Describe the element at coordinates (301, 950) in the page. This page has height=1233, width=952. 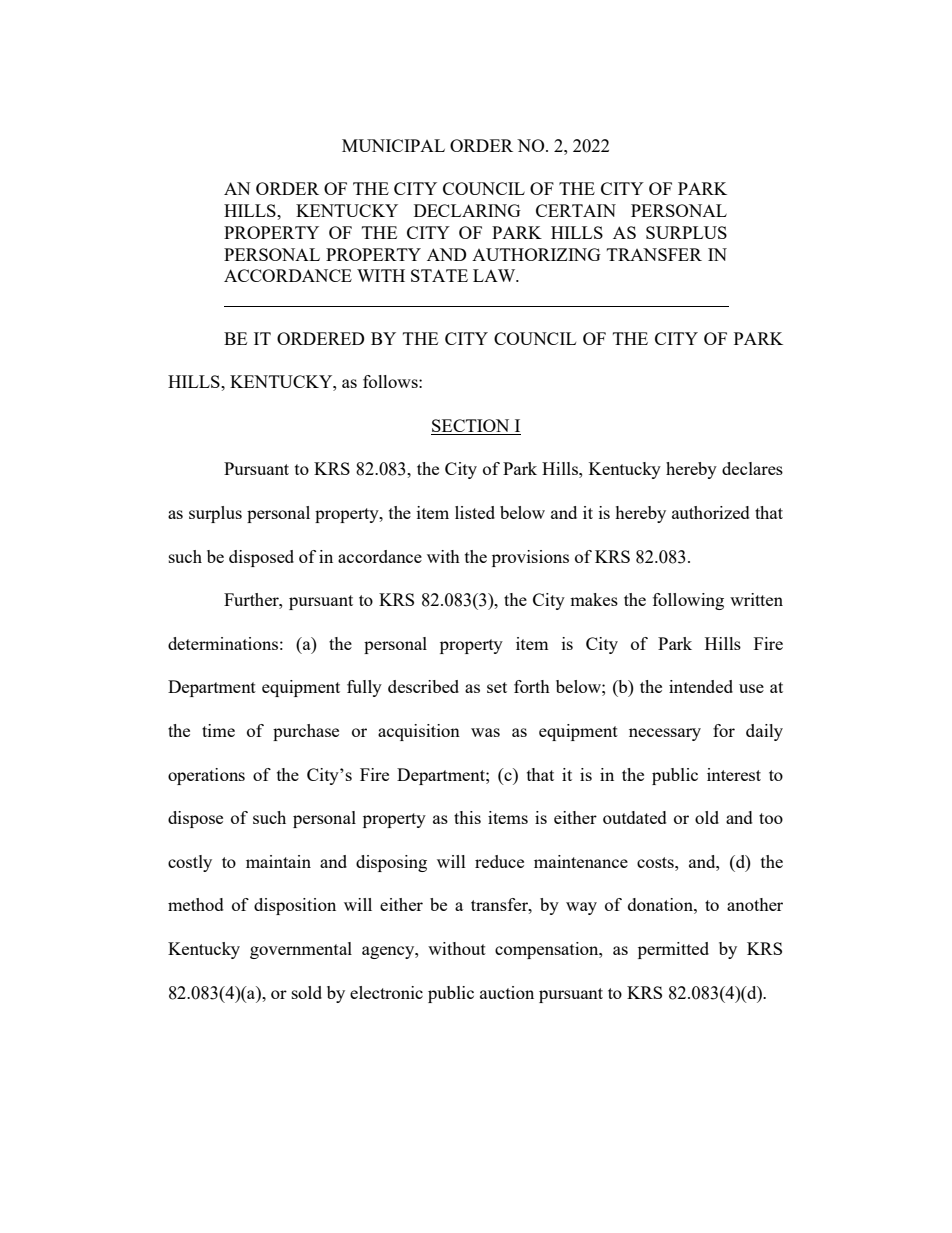
I see `governmental` at that location.
